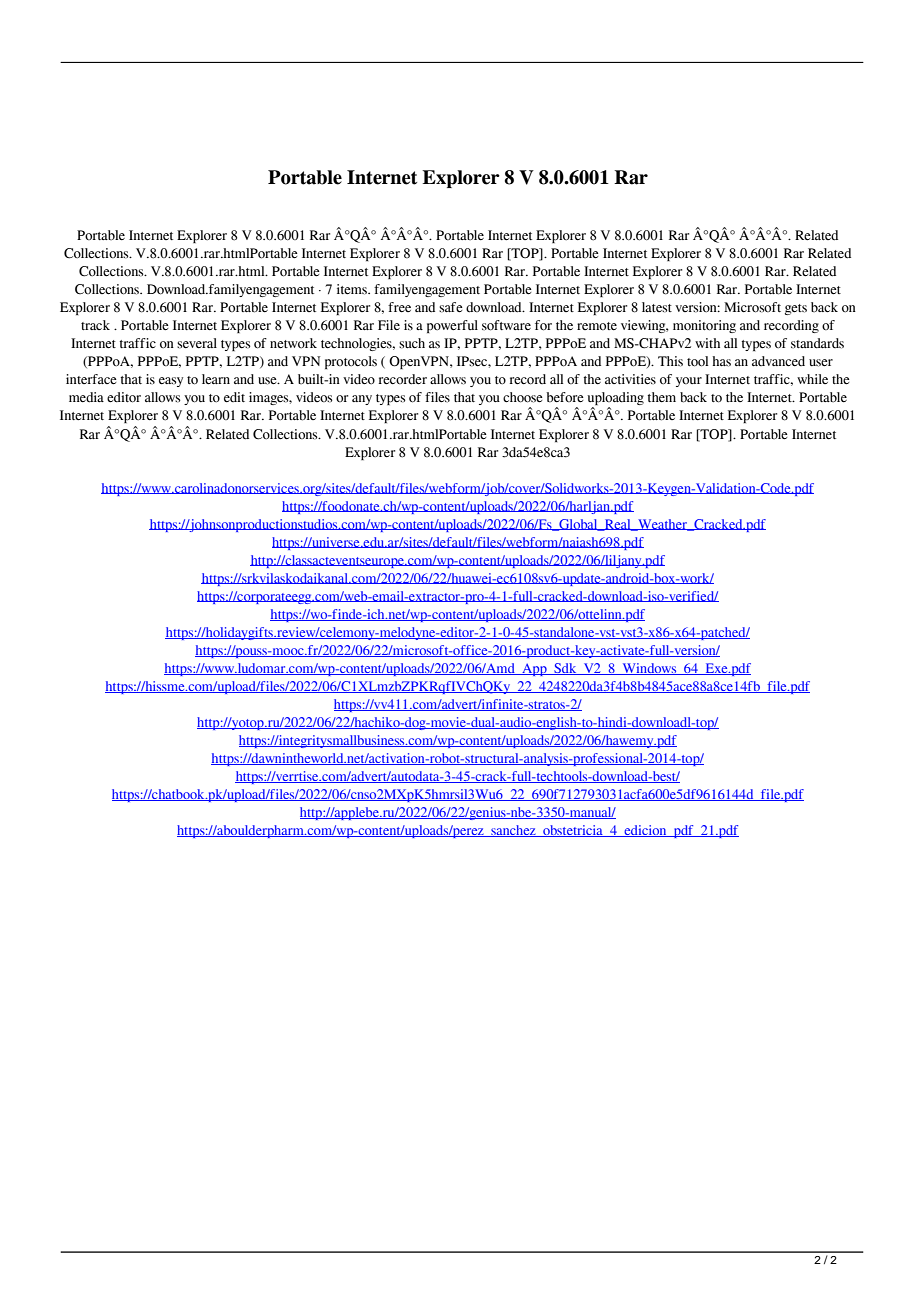  What do you see at coordinates (451, 307) in the page?
I see `safe` at bounding box center [451, 307].
